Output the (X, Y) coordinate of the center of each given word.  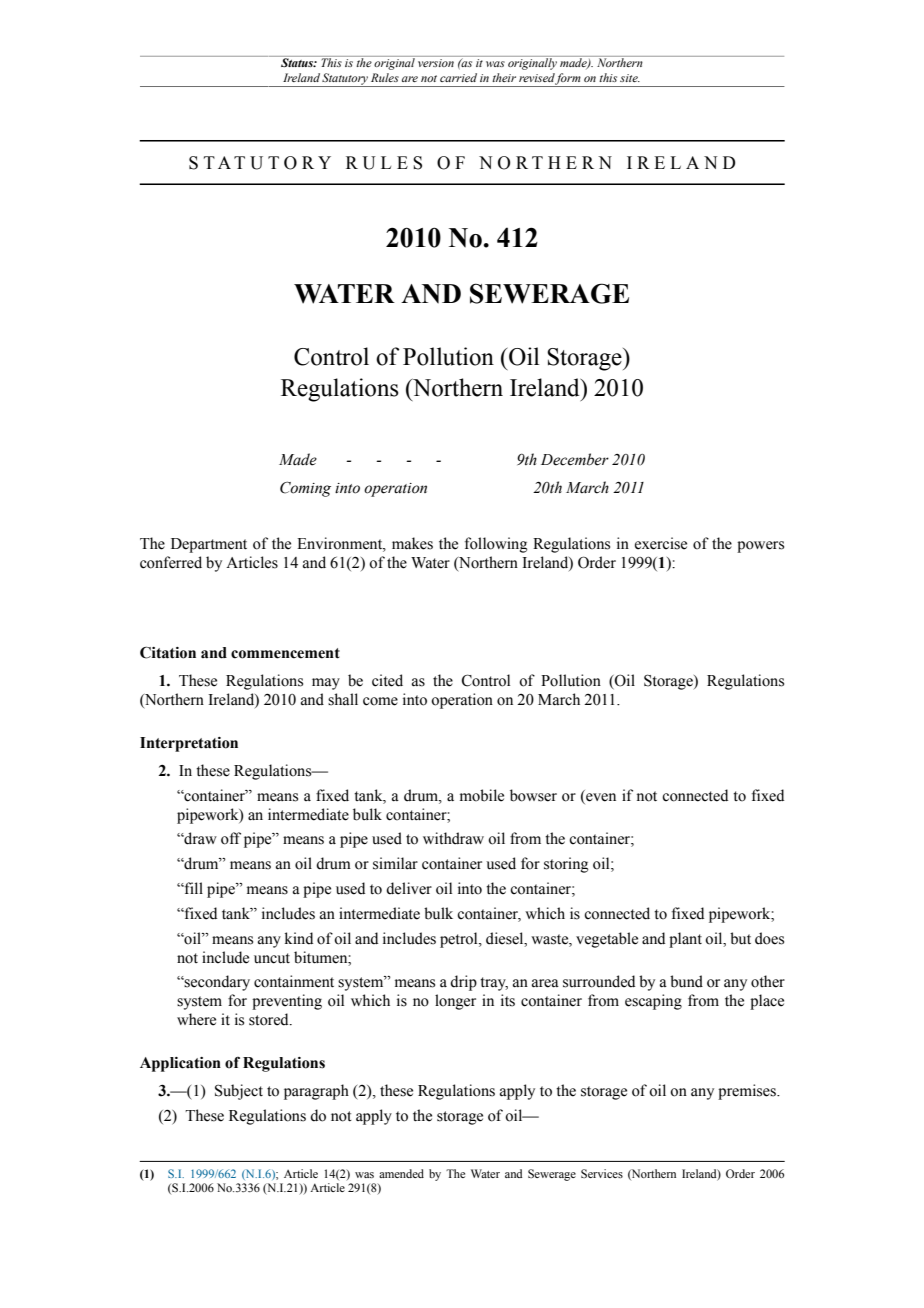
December (575, 459)
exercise (661, 543)
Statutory (345, 80)
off (231, 838)
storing (566, 865)
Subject (239, 1092)
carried (458, 77)
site (630, 78)
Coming (305, 489)
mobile (482, 795)
